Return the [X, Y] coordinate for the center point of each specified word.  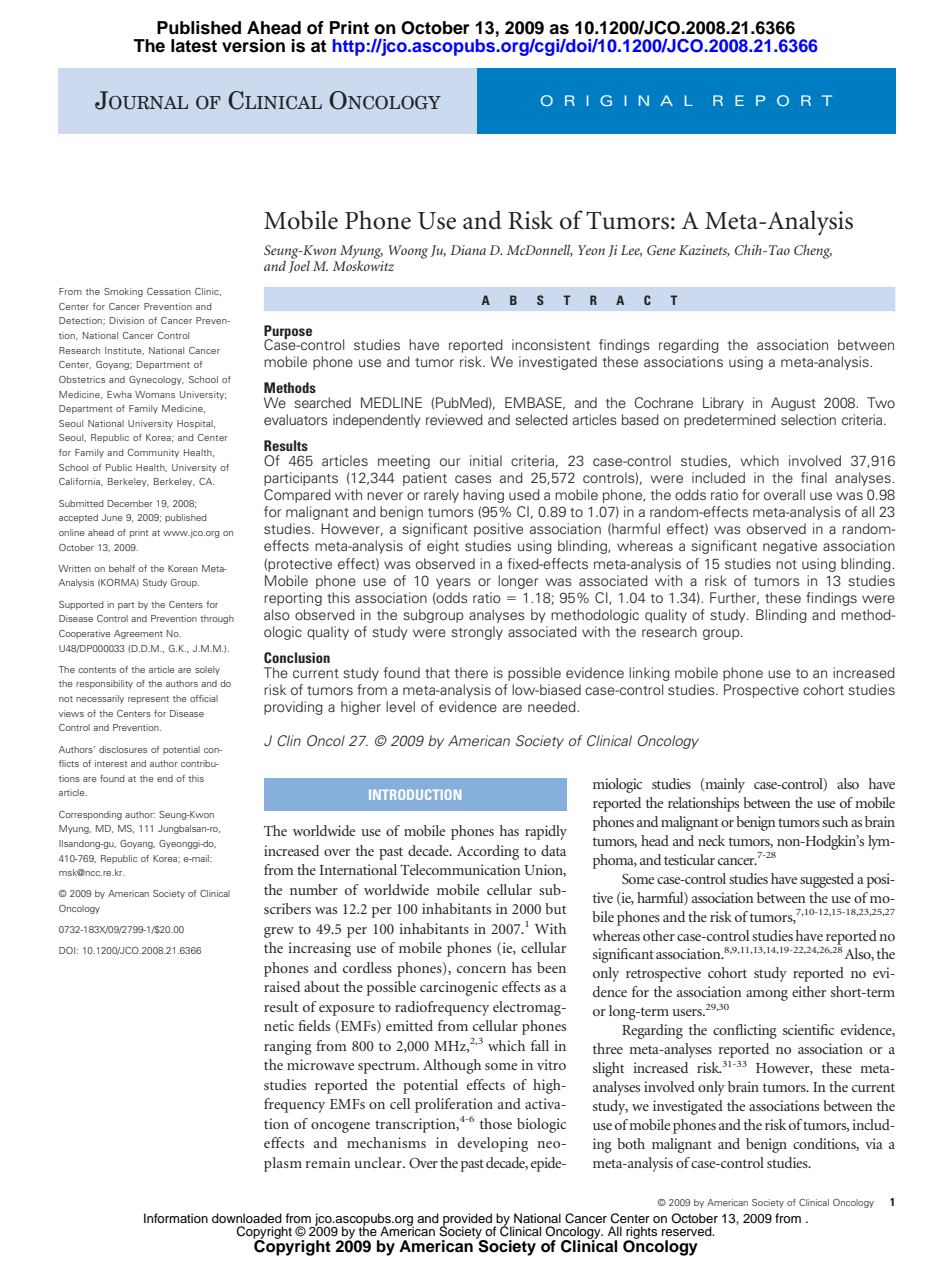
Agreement [138, 634]
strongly [477, 633]
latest [194, 46]
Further [734, 598]
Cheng [813, 252]
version [253, 46]
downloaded [247, 1218]
